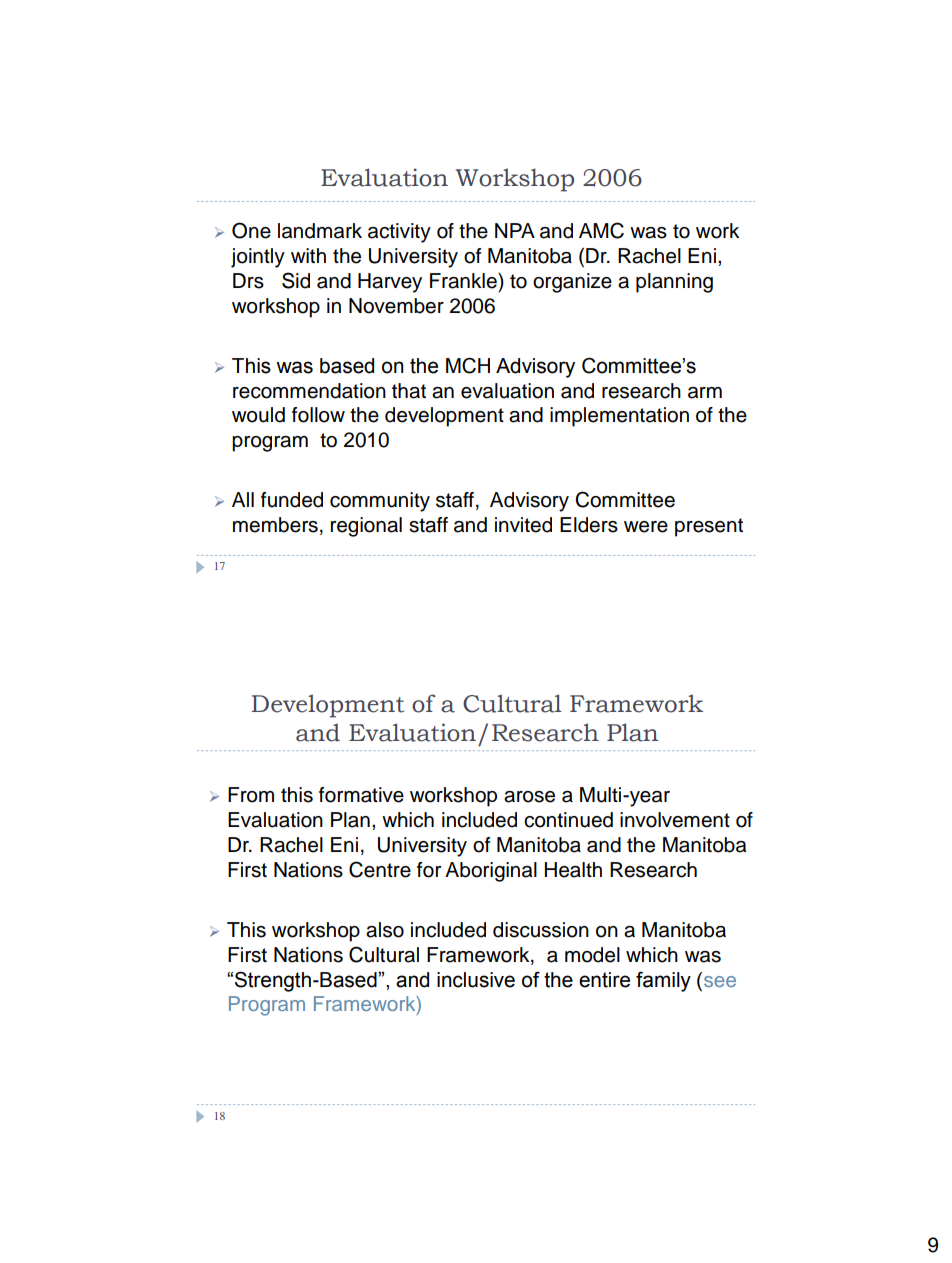  I want to click on NPA, so click(515, 230).
